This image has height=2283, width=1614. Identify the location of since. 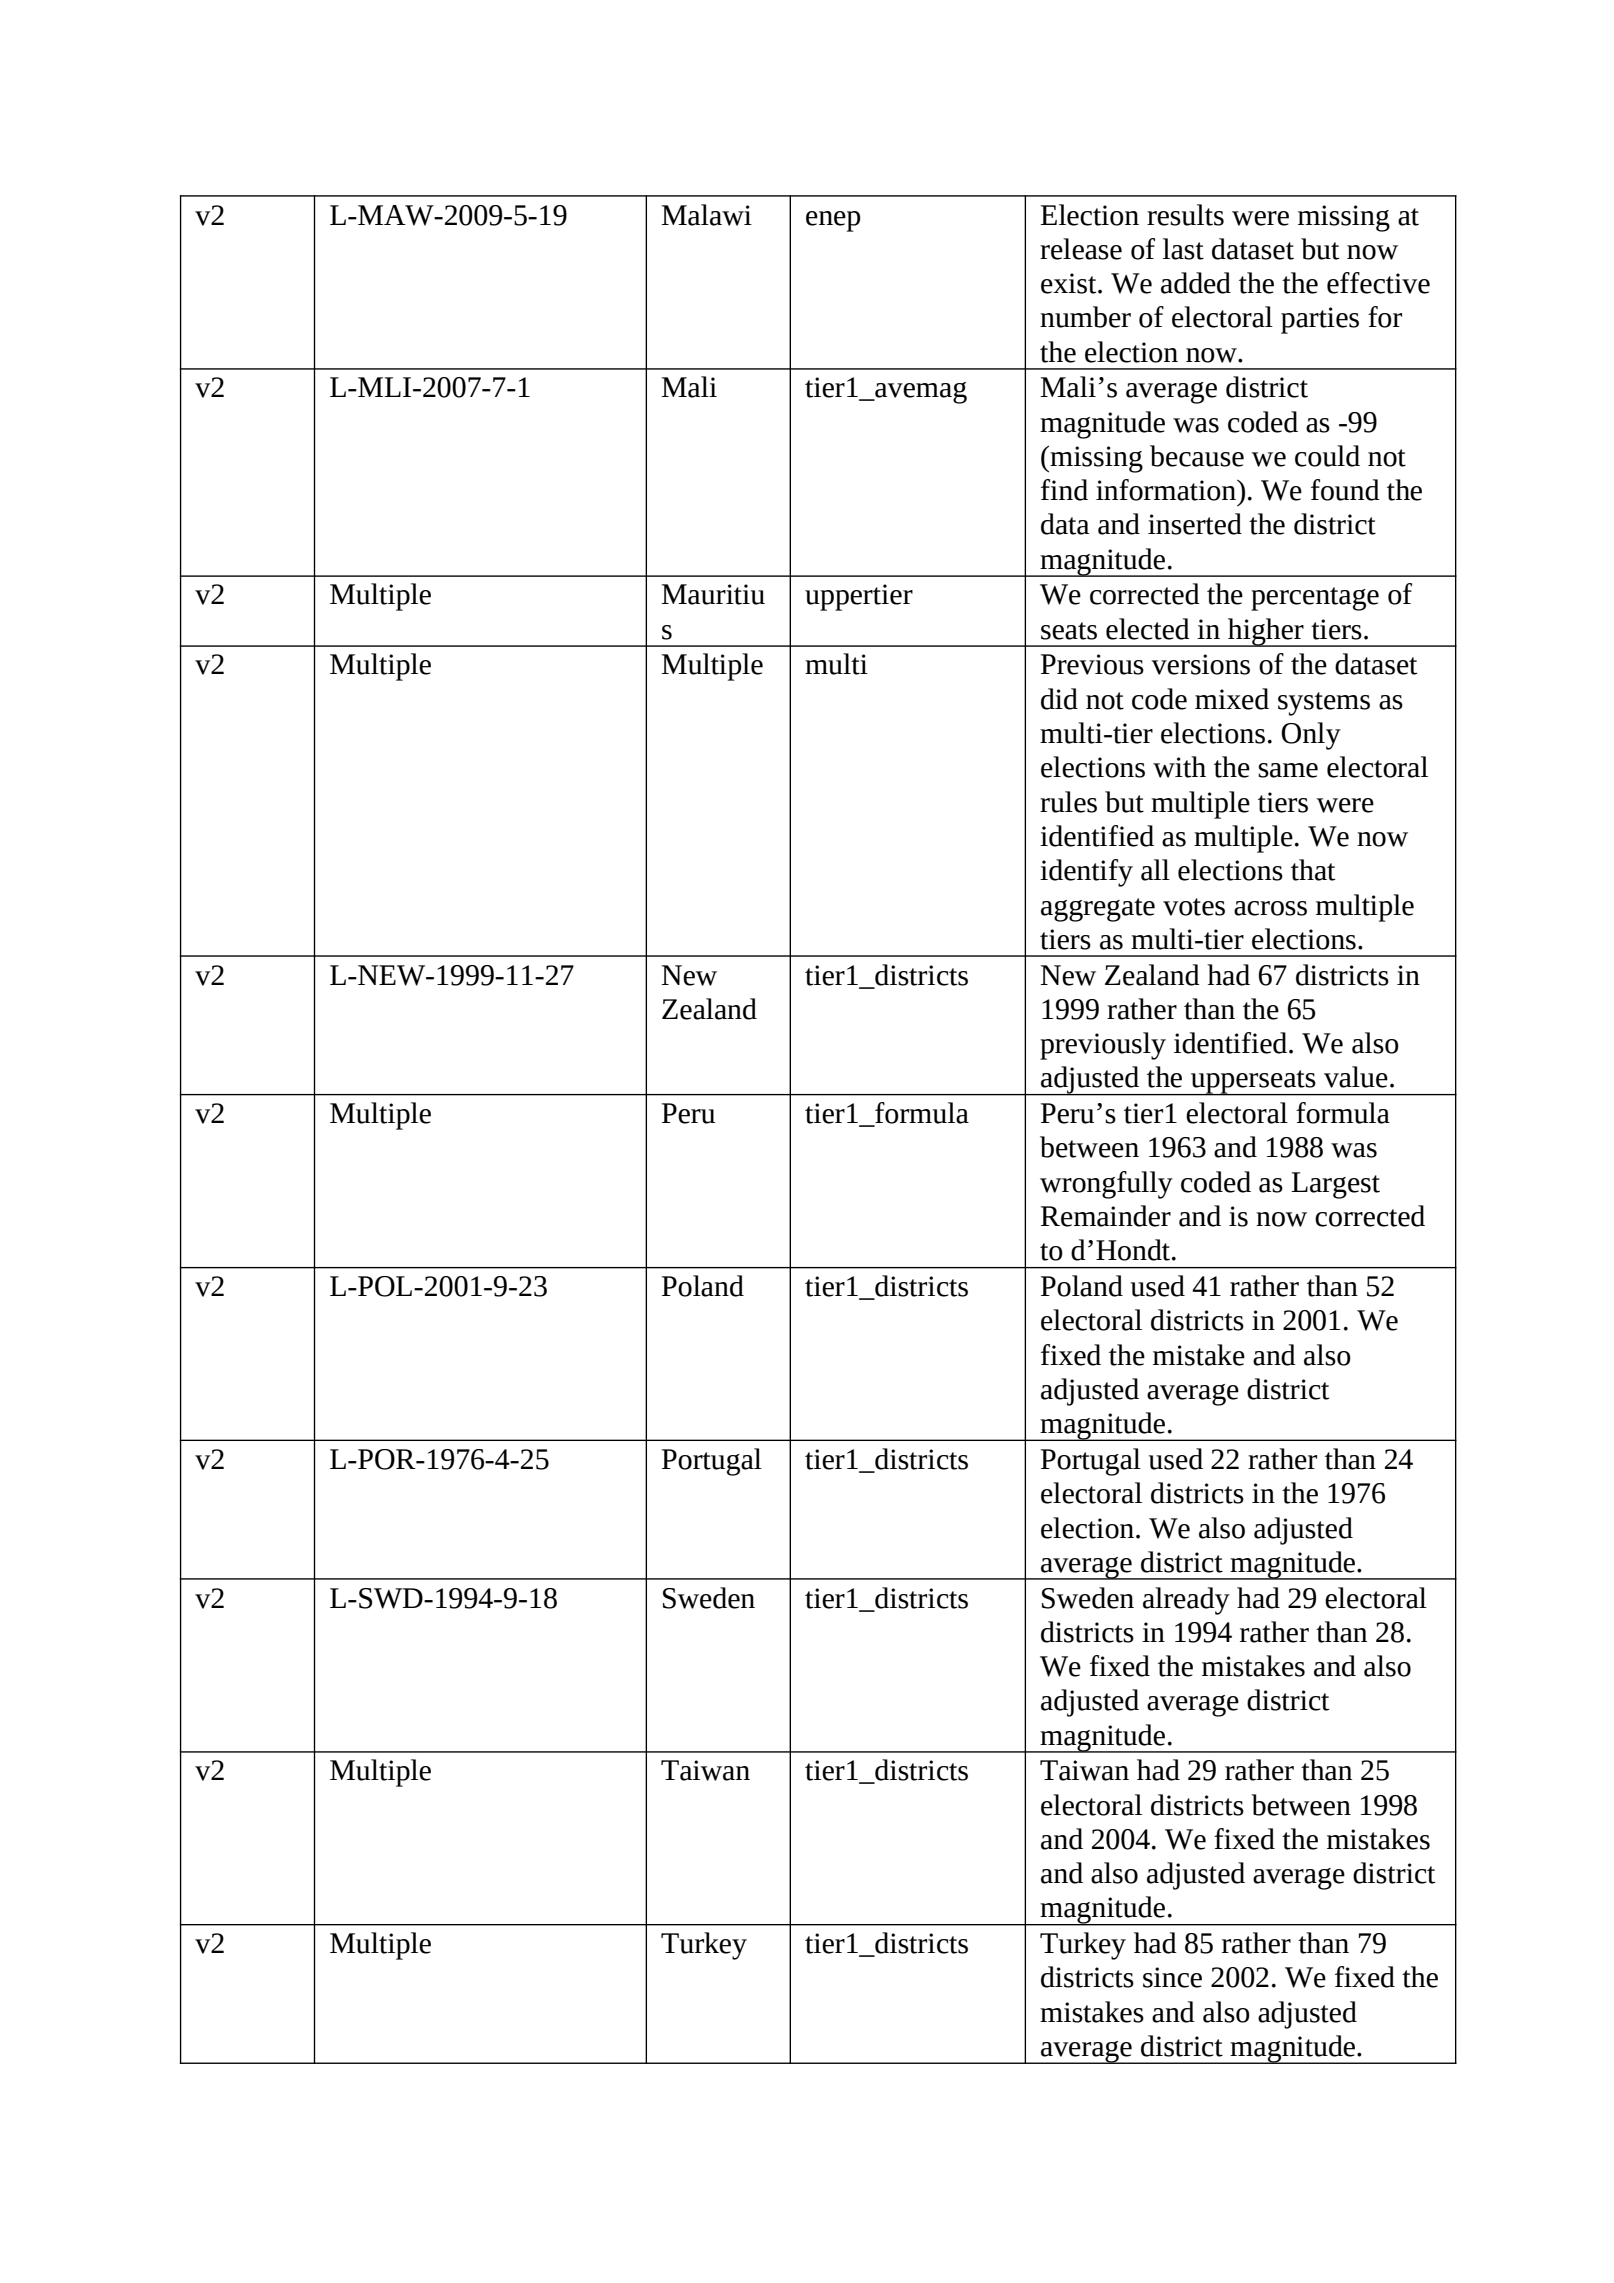
(1172, 1977).
